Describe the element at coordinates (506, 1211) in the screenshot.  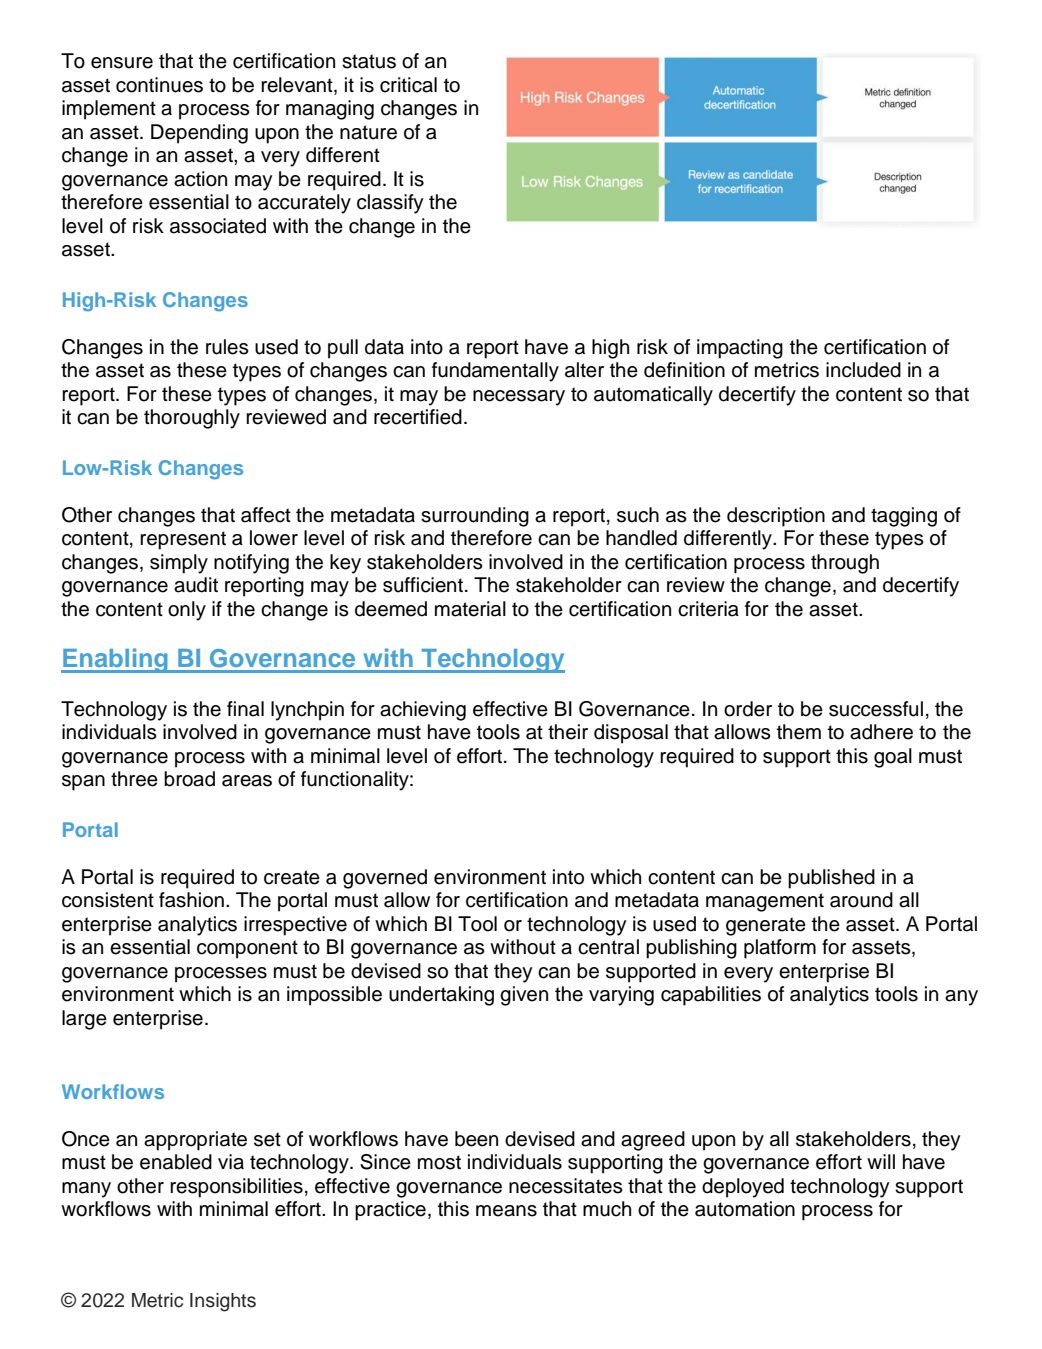
I see `means` at that location.
